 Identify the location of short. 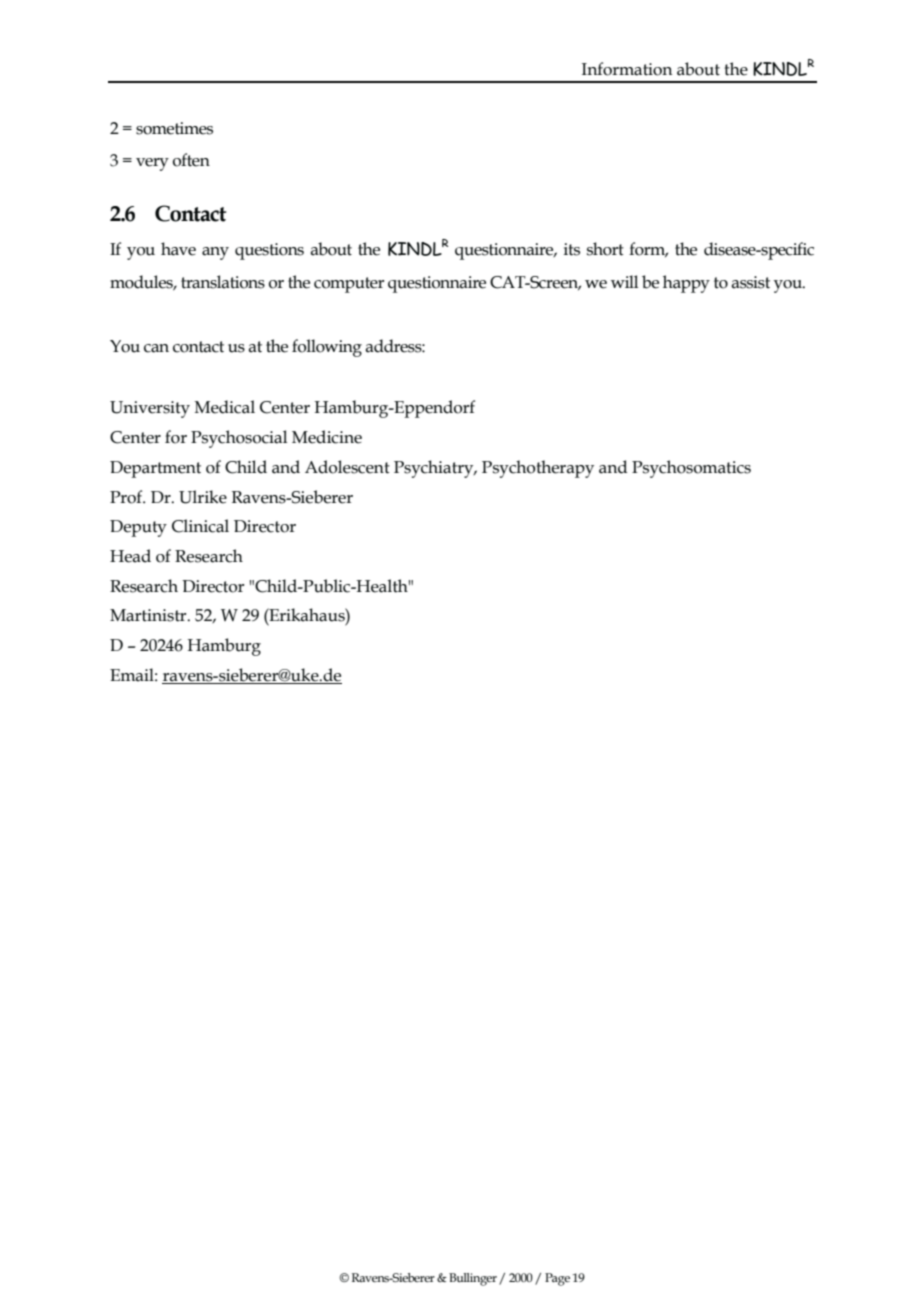
(605, 249).
